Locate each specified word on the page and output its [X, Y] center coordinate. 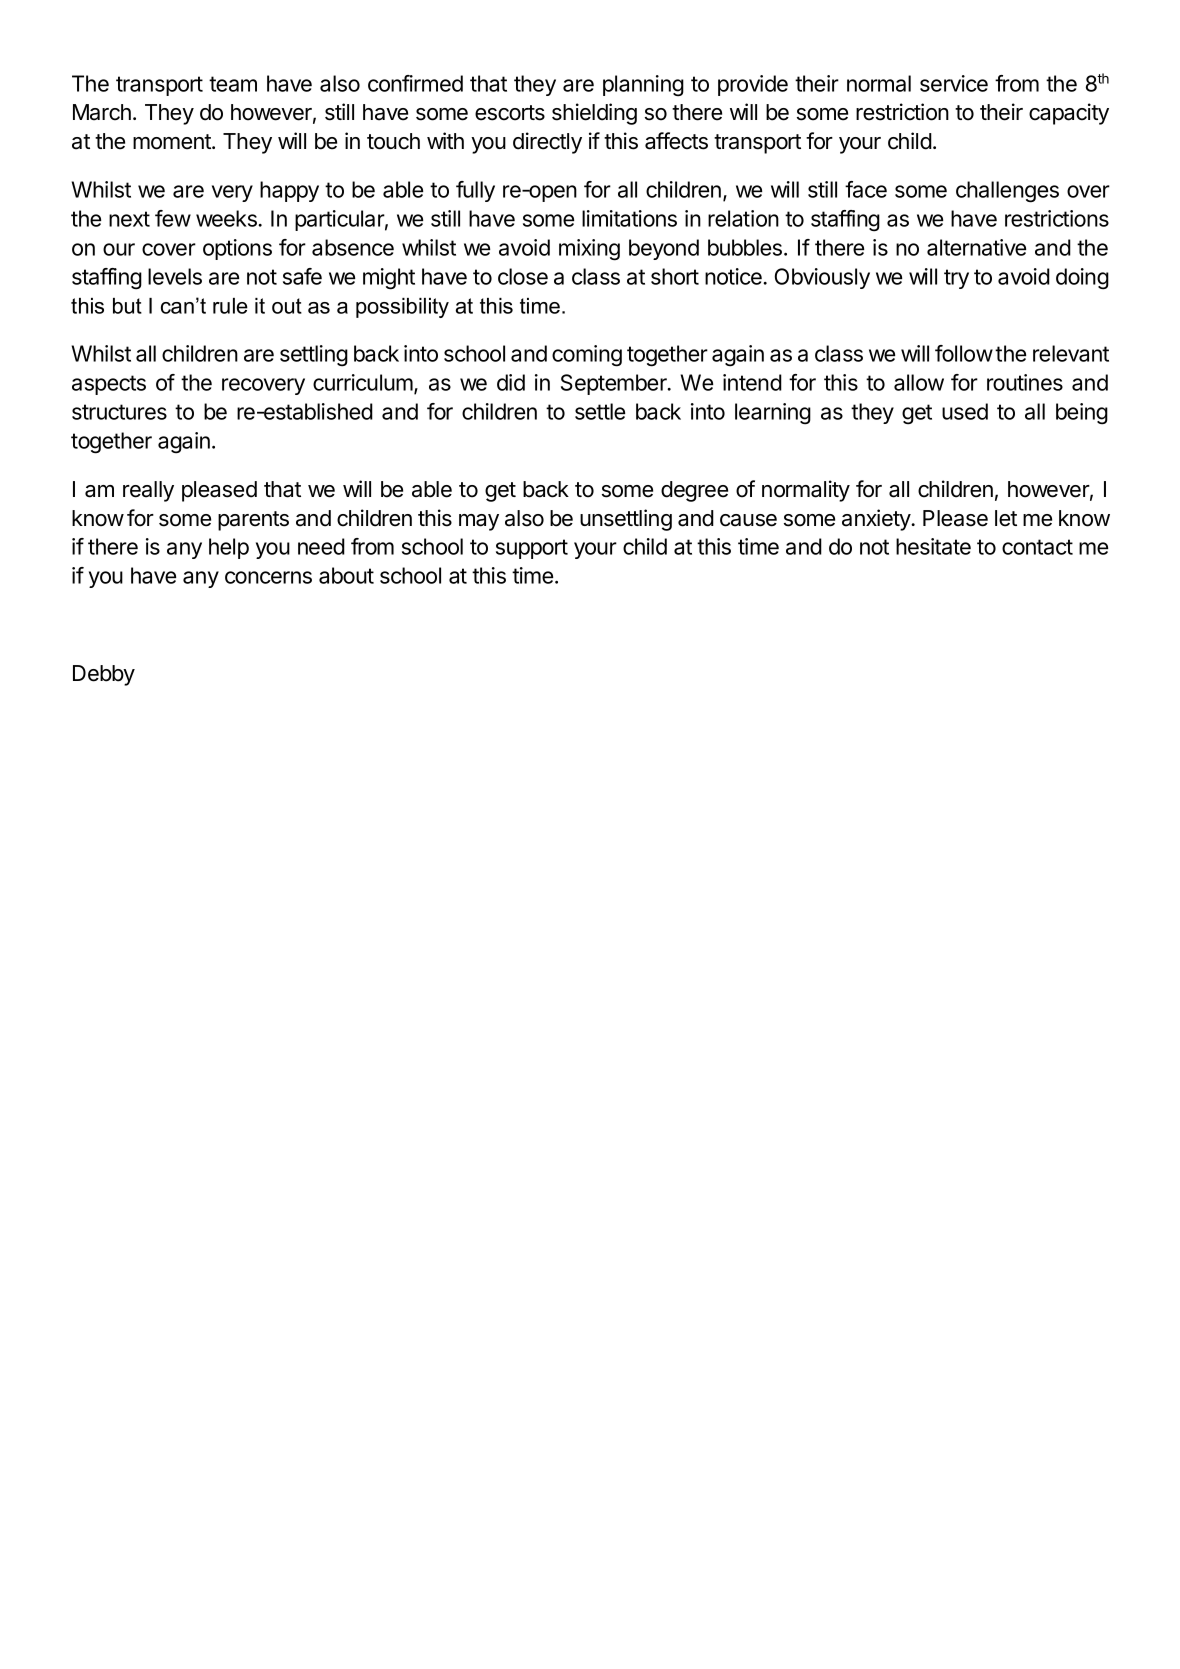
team [233, 84]
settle [600, 411]
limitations [629, 218]
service [954, 83]
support [532, 549]
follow [964, 353]
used [965, 411]
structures [119, 412]
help [229, 548]
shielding [594, 114]
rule [230, 306]
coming [587, 356]
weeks [227, 218]
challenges [1007, 192]
